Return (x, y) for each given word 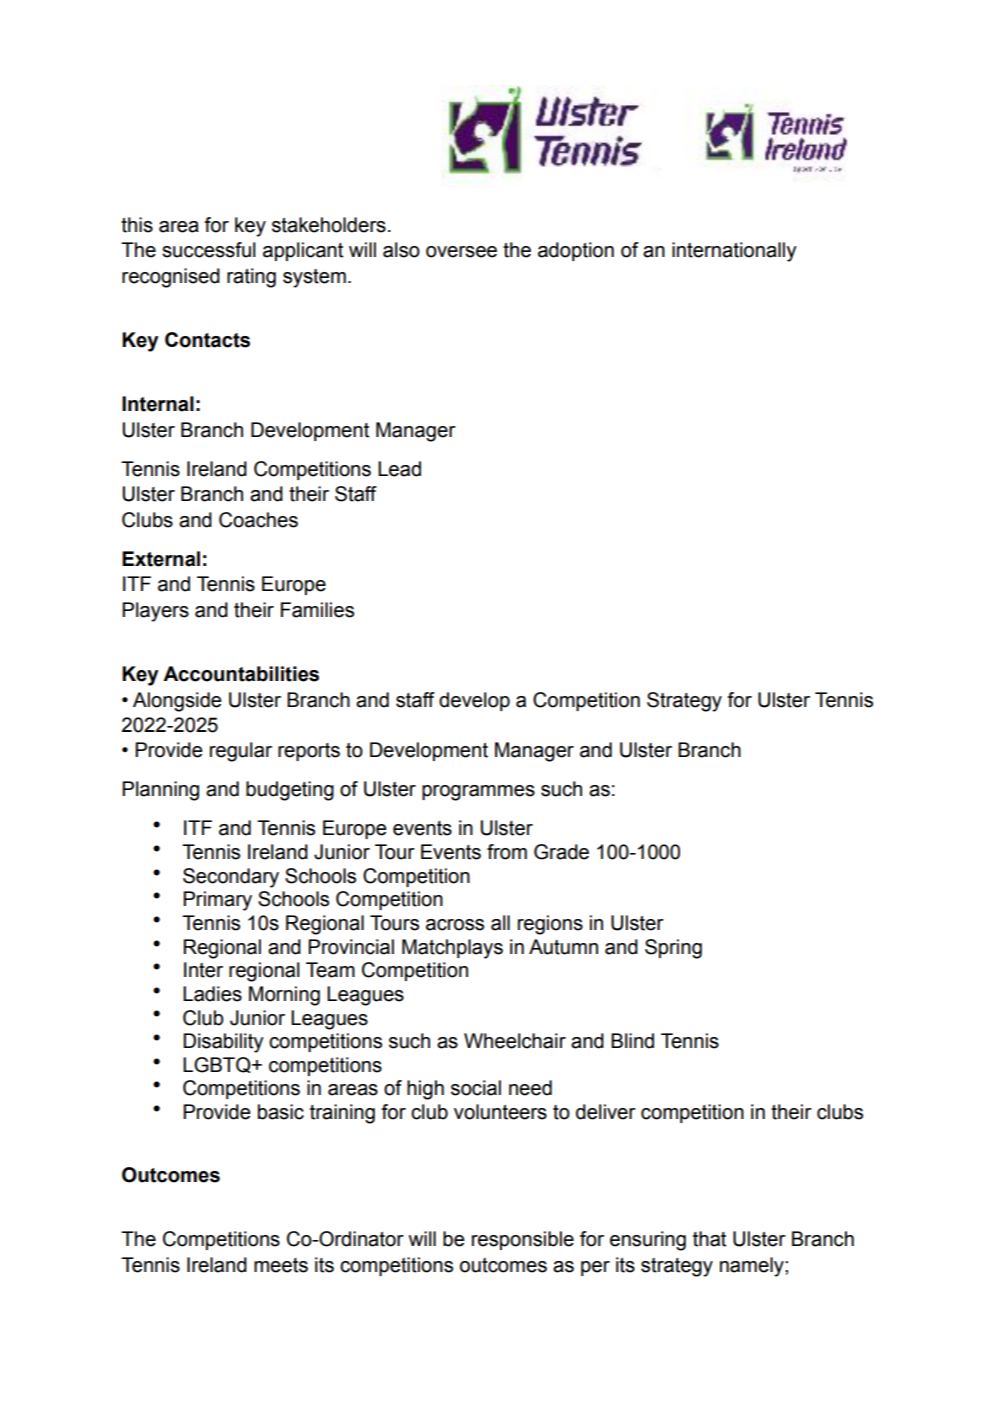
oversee (461, 252)
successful (209, 250)
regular (241, 752)
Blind (632, 1041)
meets (281, 1265)
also (401, 250)
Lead (399, 469)
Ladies (212, 994)
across (455, 925)
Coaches (258, 520)
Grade (561, 852)
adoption (576, 251)
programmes (478, 793)
